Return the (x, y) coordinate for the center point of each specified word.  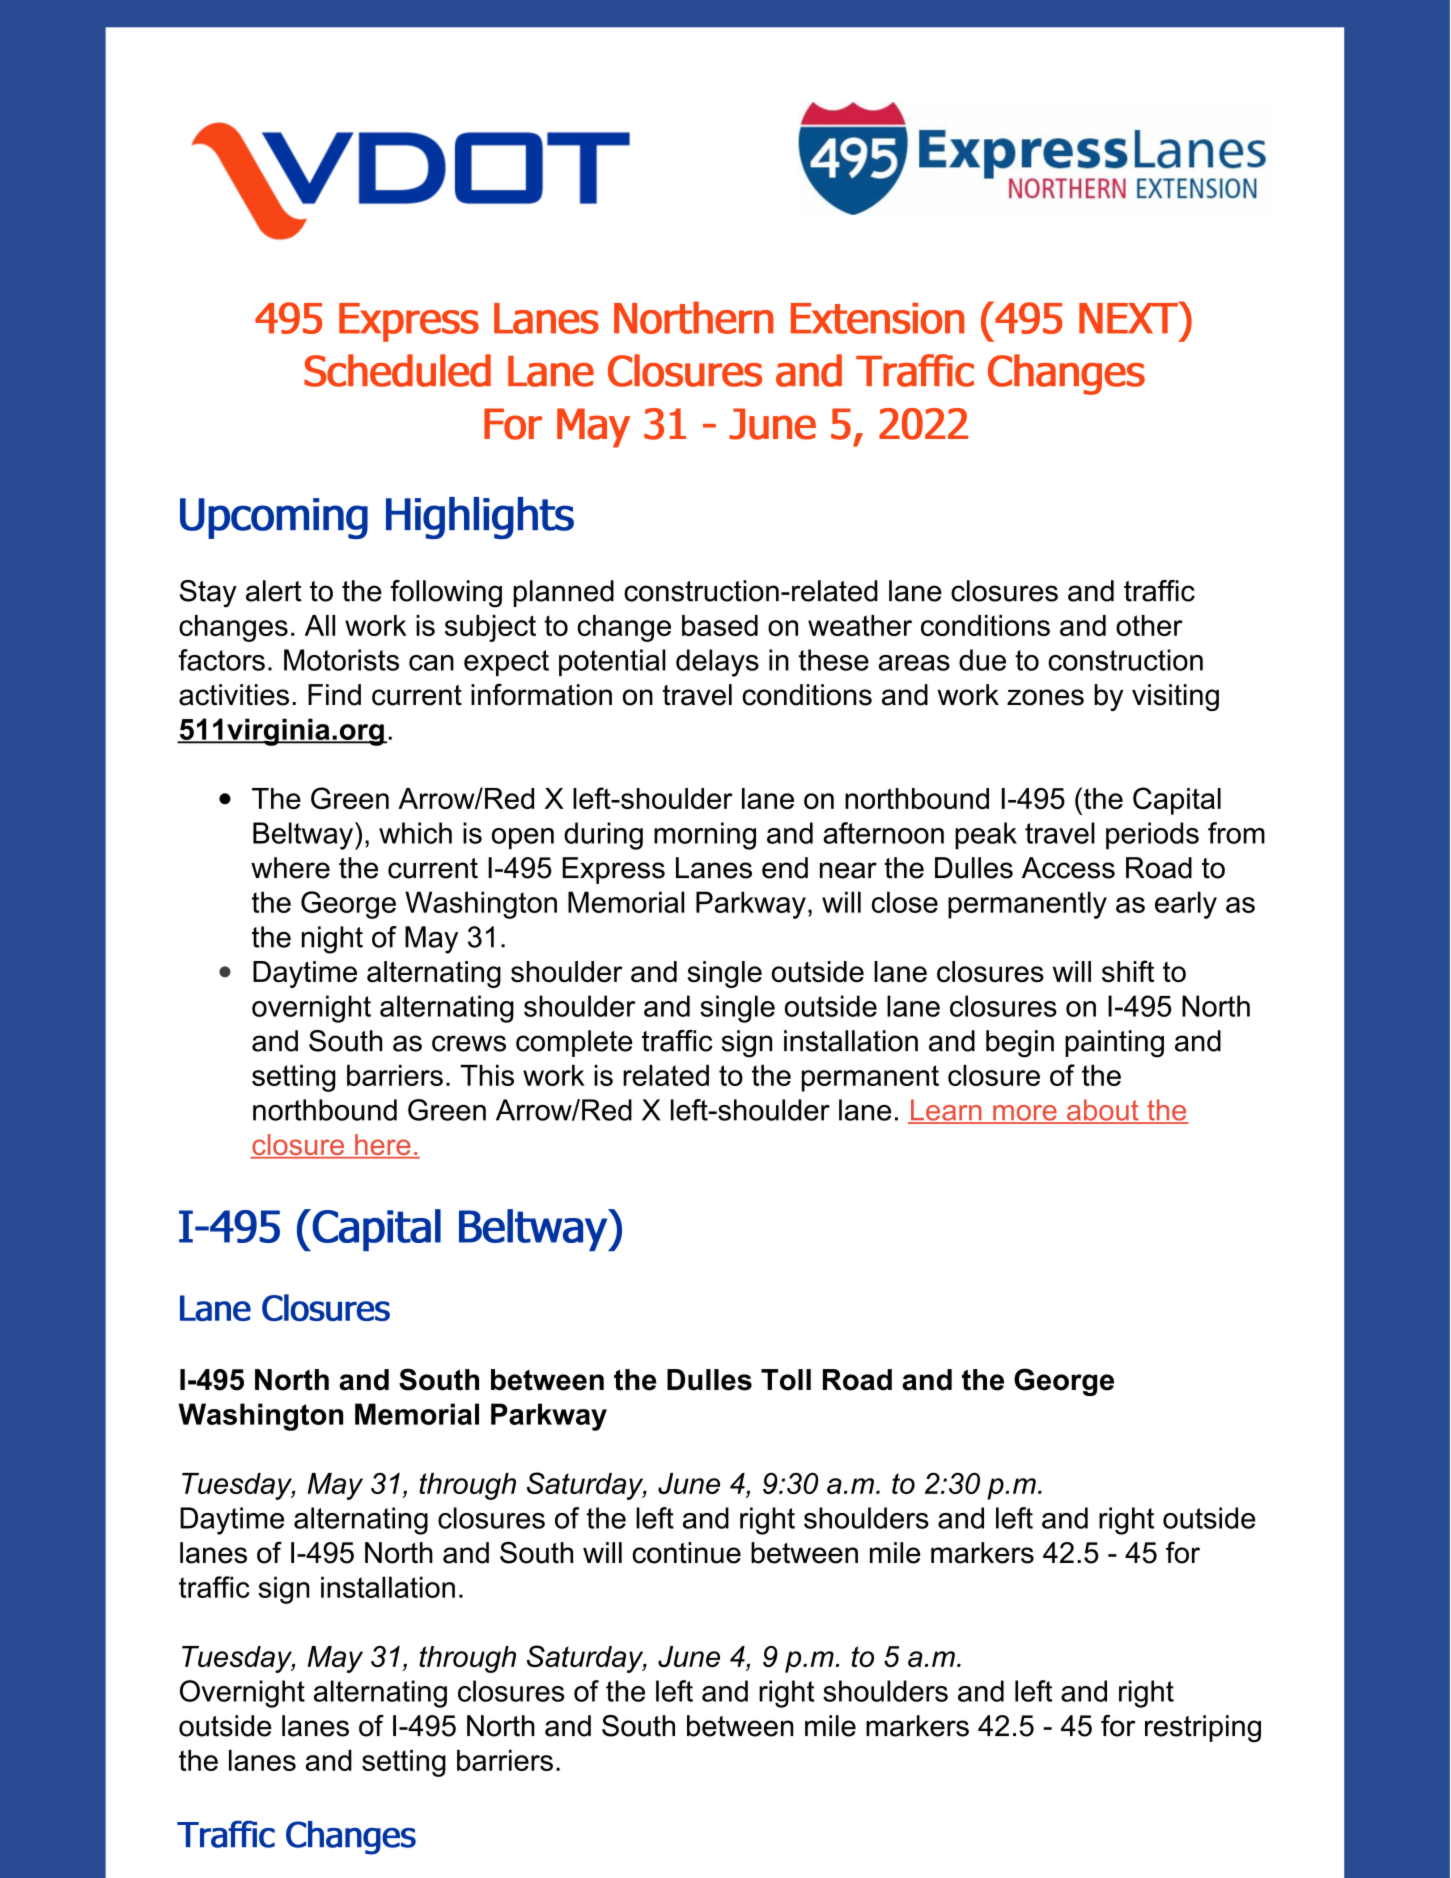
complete (574, 1043)
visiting (1175, 697)
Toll (786, 1380)
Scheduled (397, 370)
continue (686, 1553)
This (487, 1075)
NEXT (1129, 317)
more (1025, 1114)
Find (334, 695)
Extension (877, 318)
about (1102, 1111)
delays (717, 663)
